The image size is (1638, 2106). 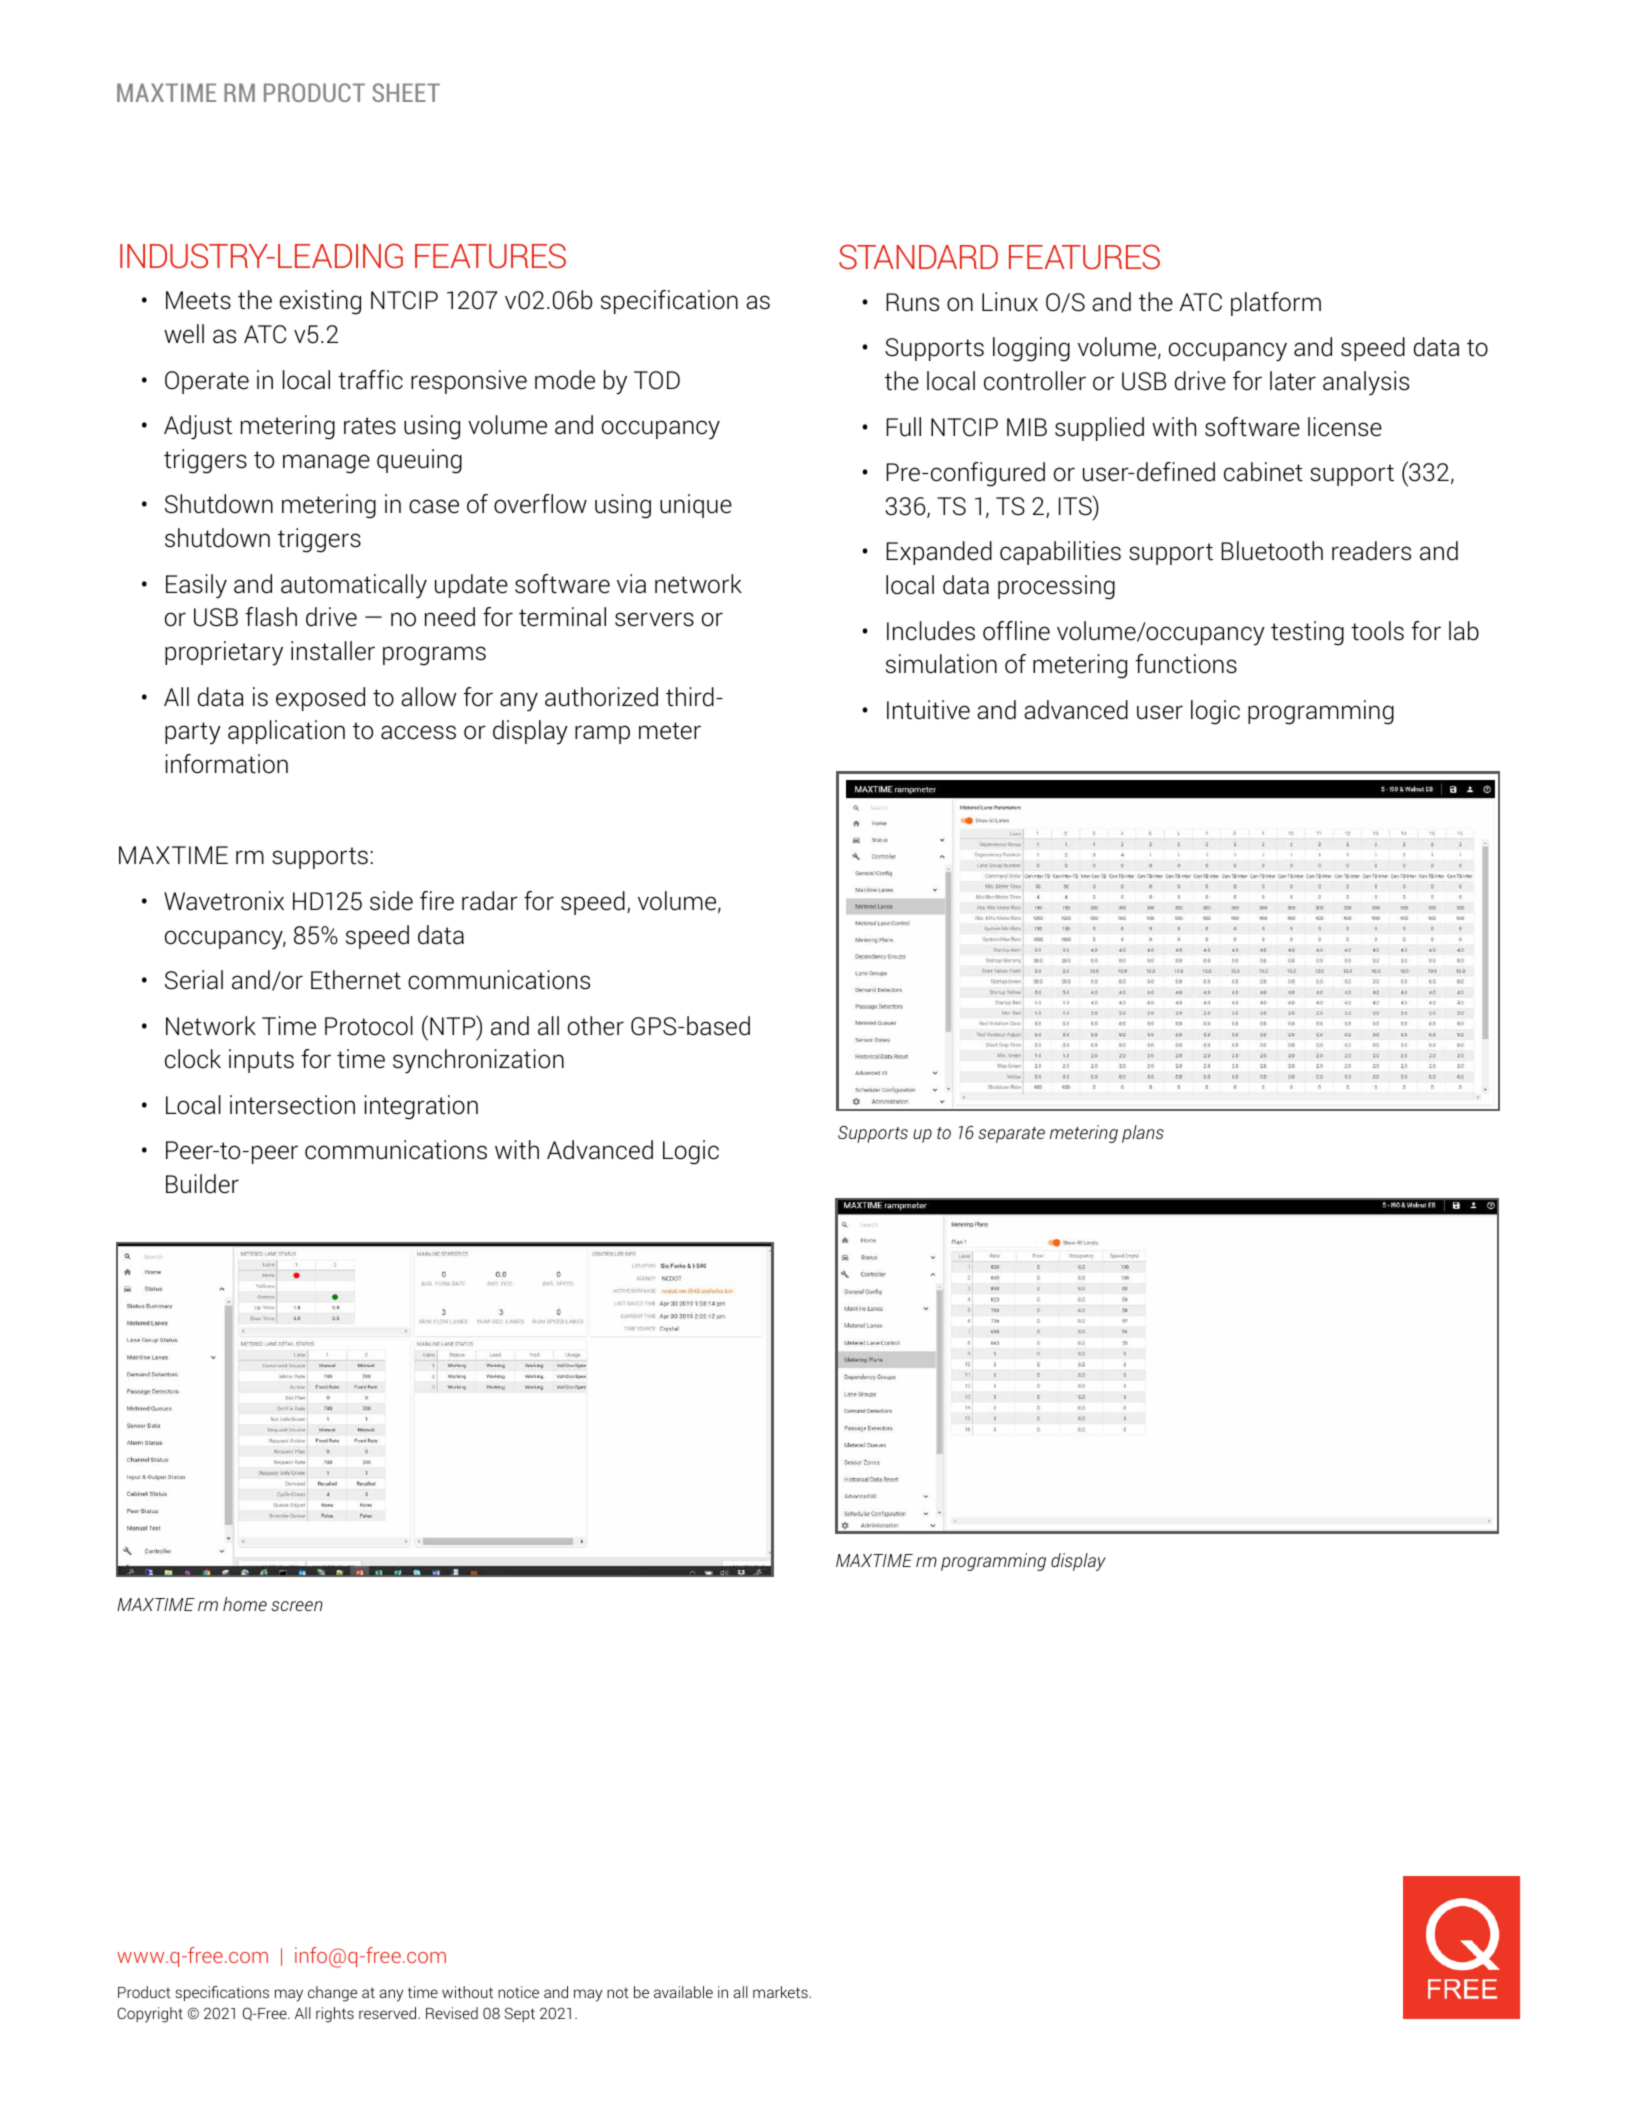 I want to click on other, so click(x=596, y=1026).
